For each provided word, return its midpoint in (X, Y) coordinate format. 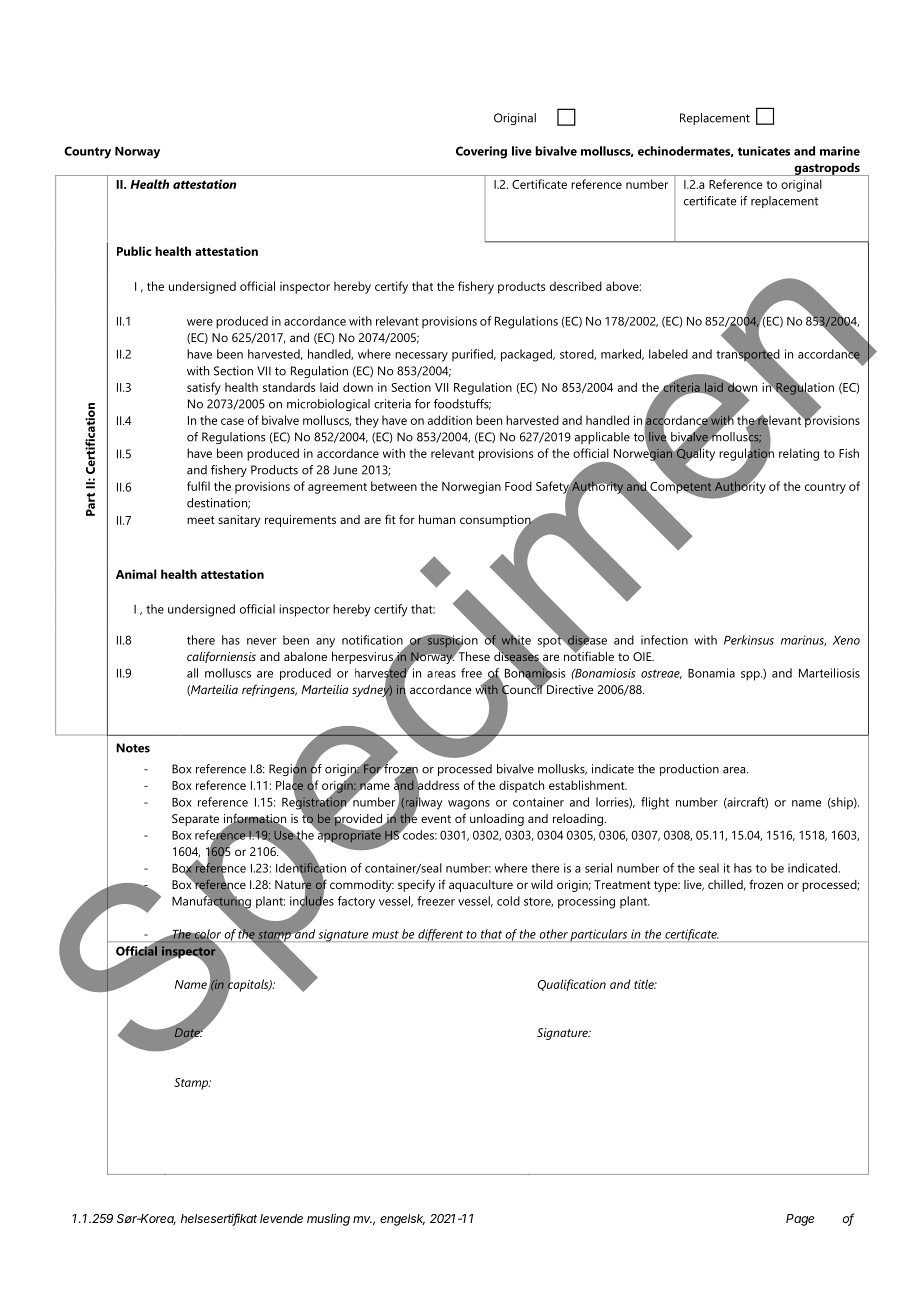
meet (201, 520)
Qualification (572, 985)
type (667, 886)
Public (134, 251)
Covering (481, 152)
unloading (497, 820)
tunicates (764, 151)
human (437, 519)
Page (800, 1220)
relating (799, 454)
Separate (195, 820)
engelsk (402, 1220)
